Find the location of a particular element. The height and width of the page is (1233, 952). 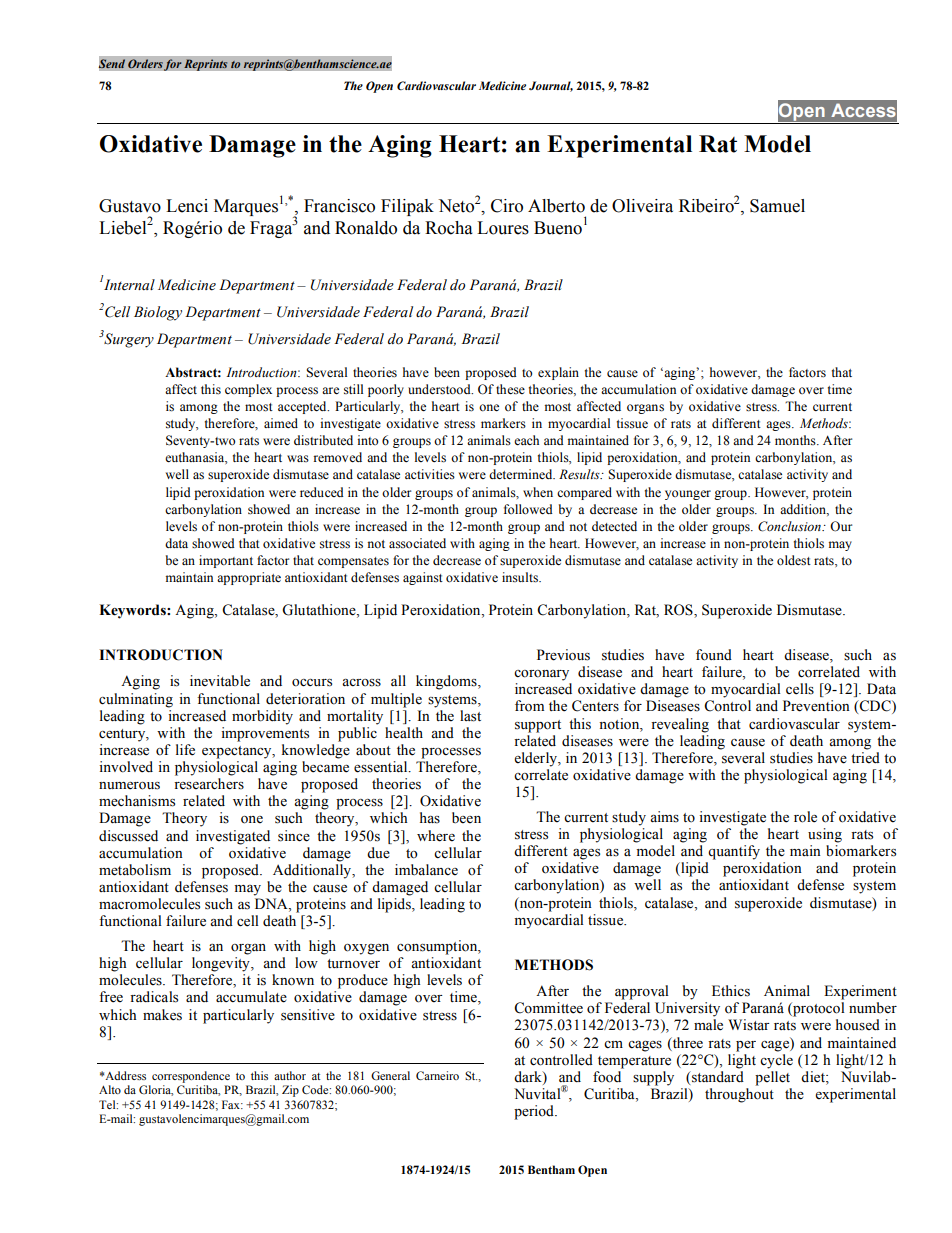

younger is located at coordinates (688, 495).
